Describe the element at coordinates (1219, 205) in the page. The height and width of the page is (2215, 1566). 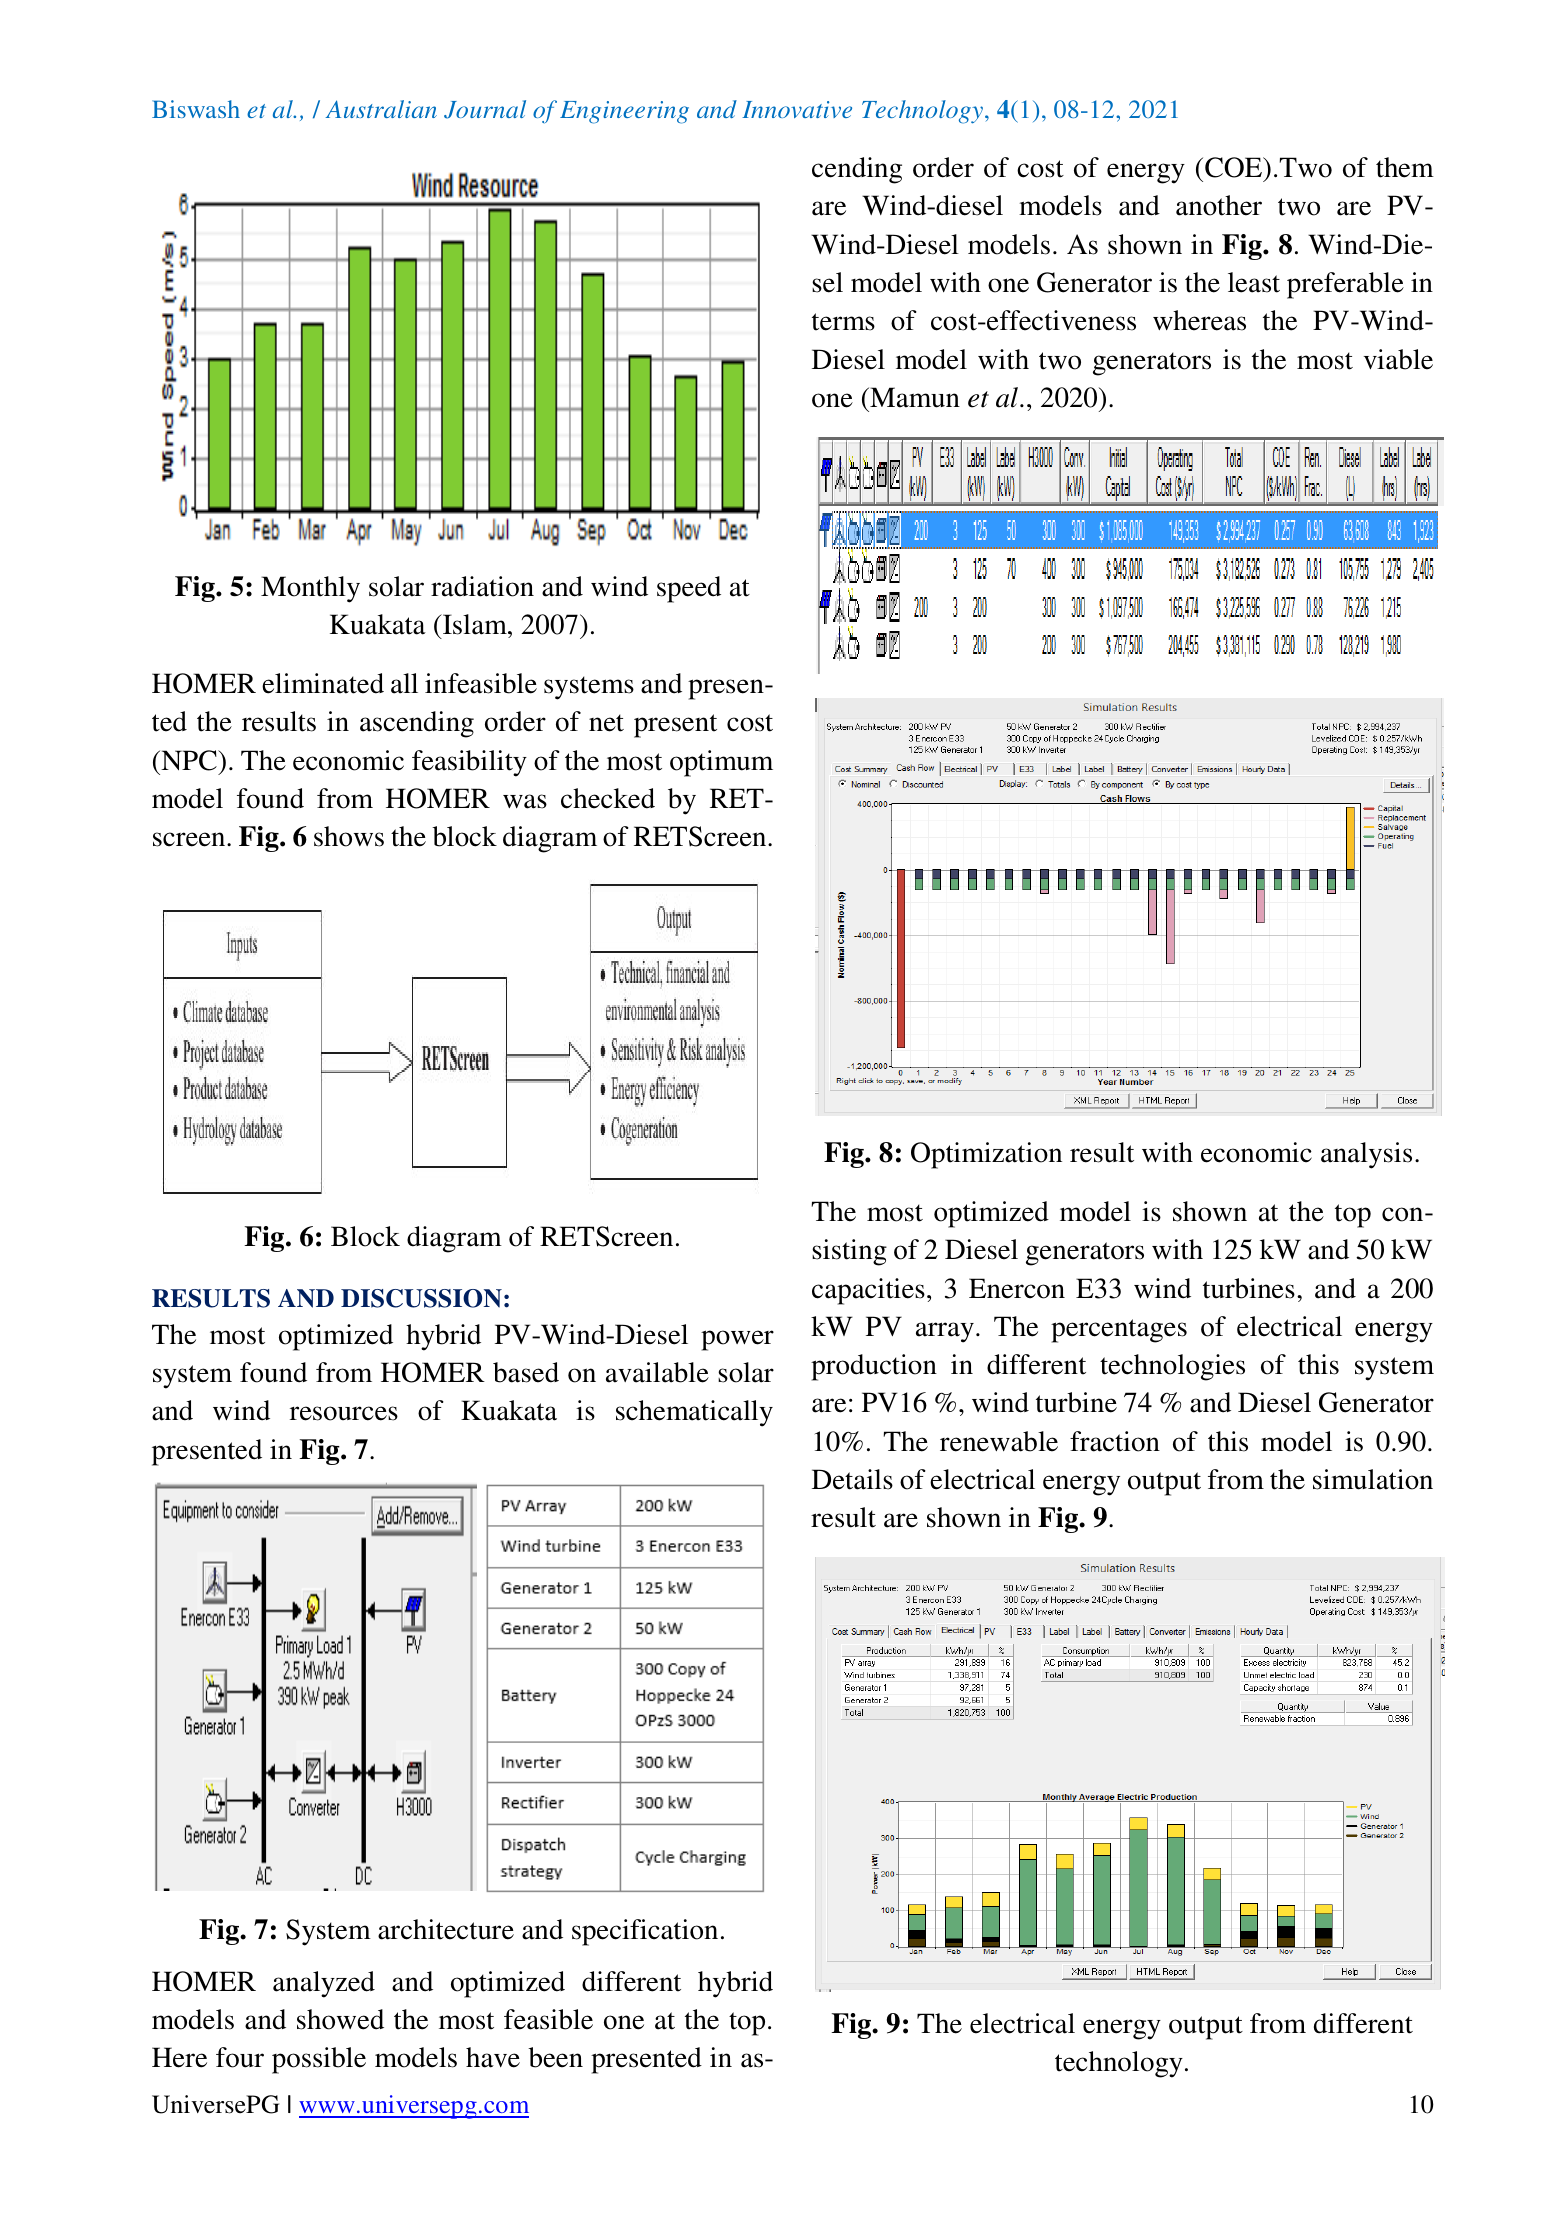
I see `another` at that location.
